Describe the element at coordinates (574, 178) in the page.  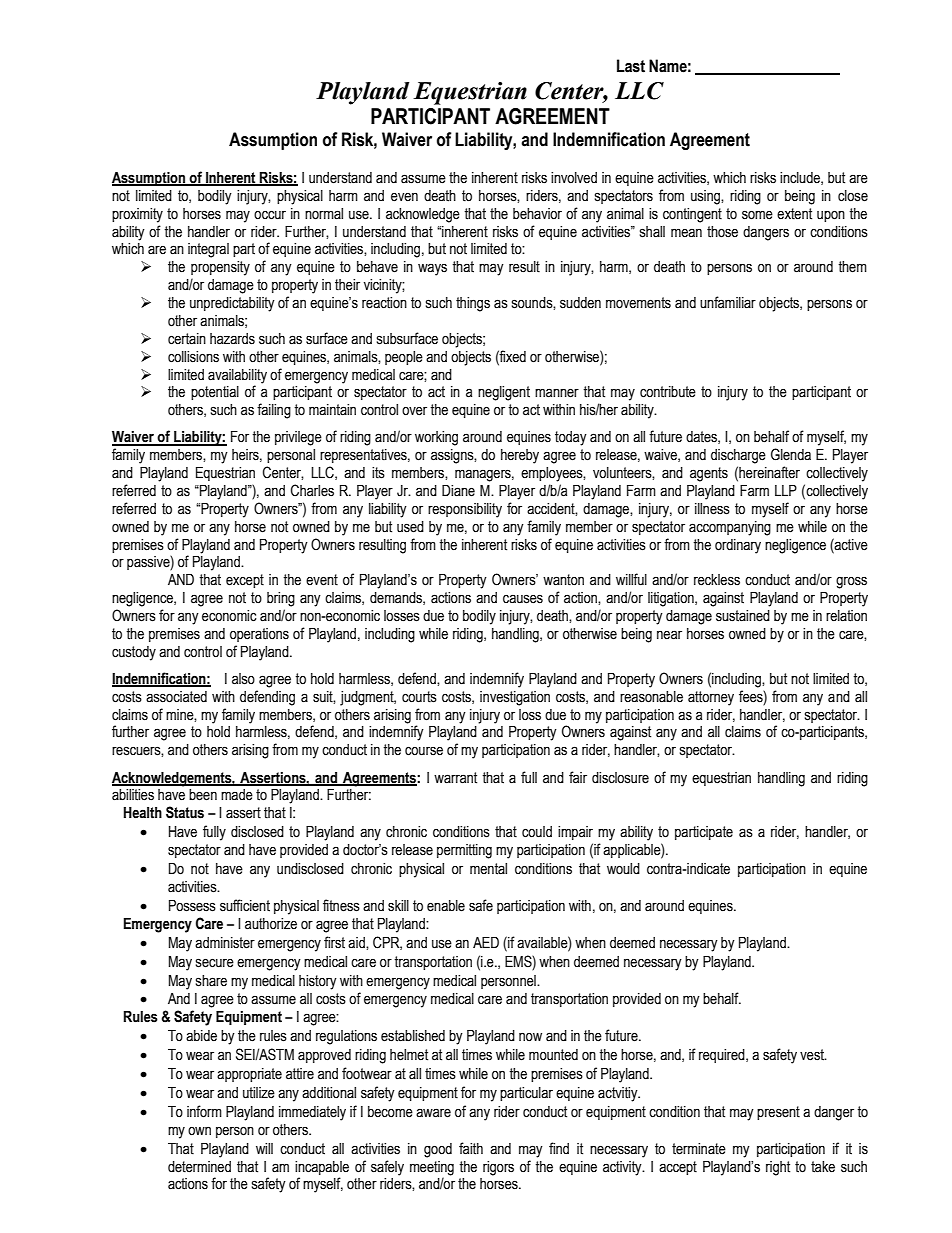
I see `involved` at that location.
